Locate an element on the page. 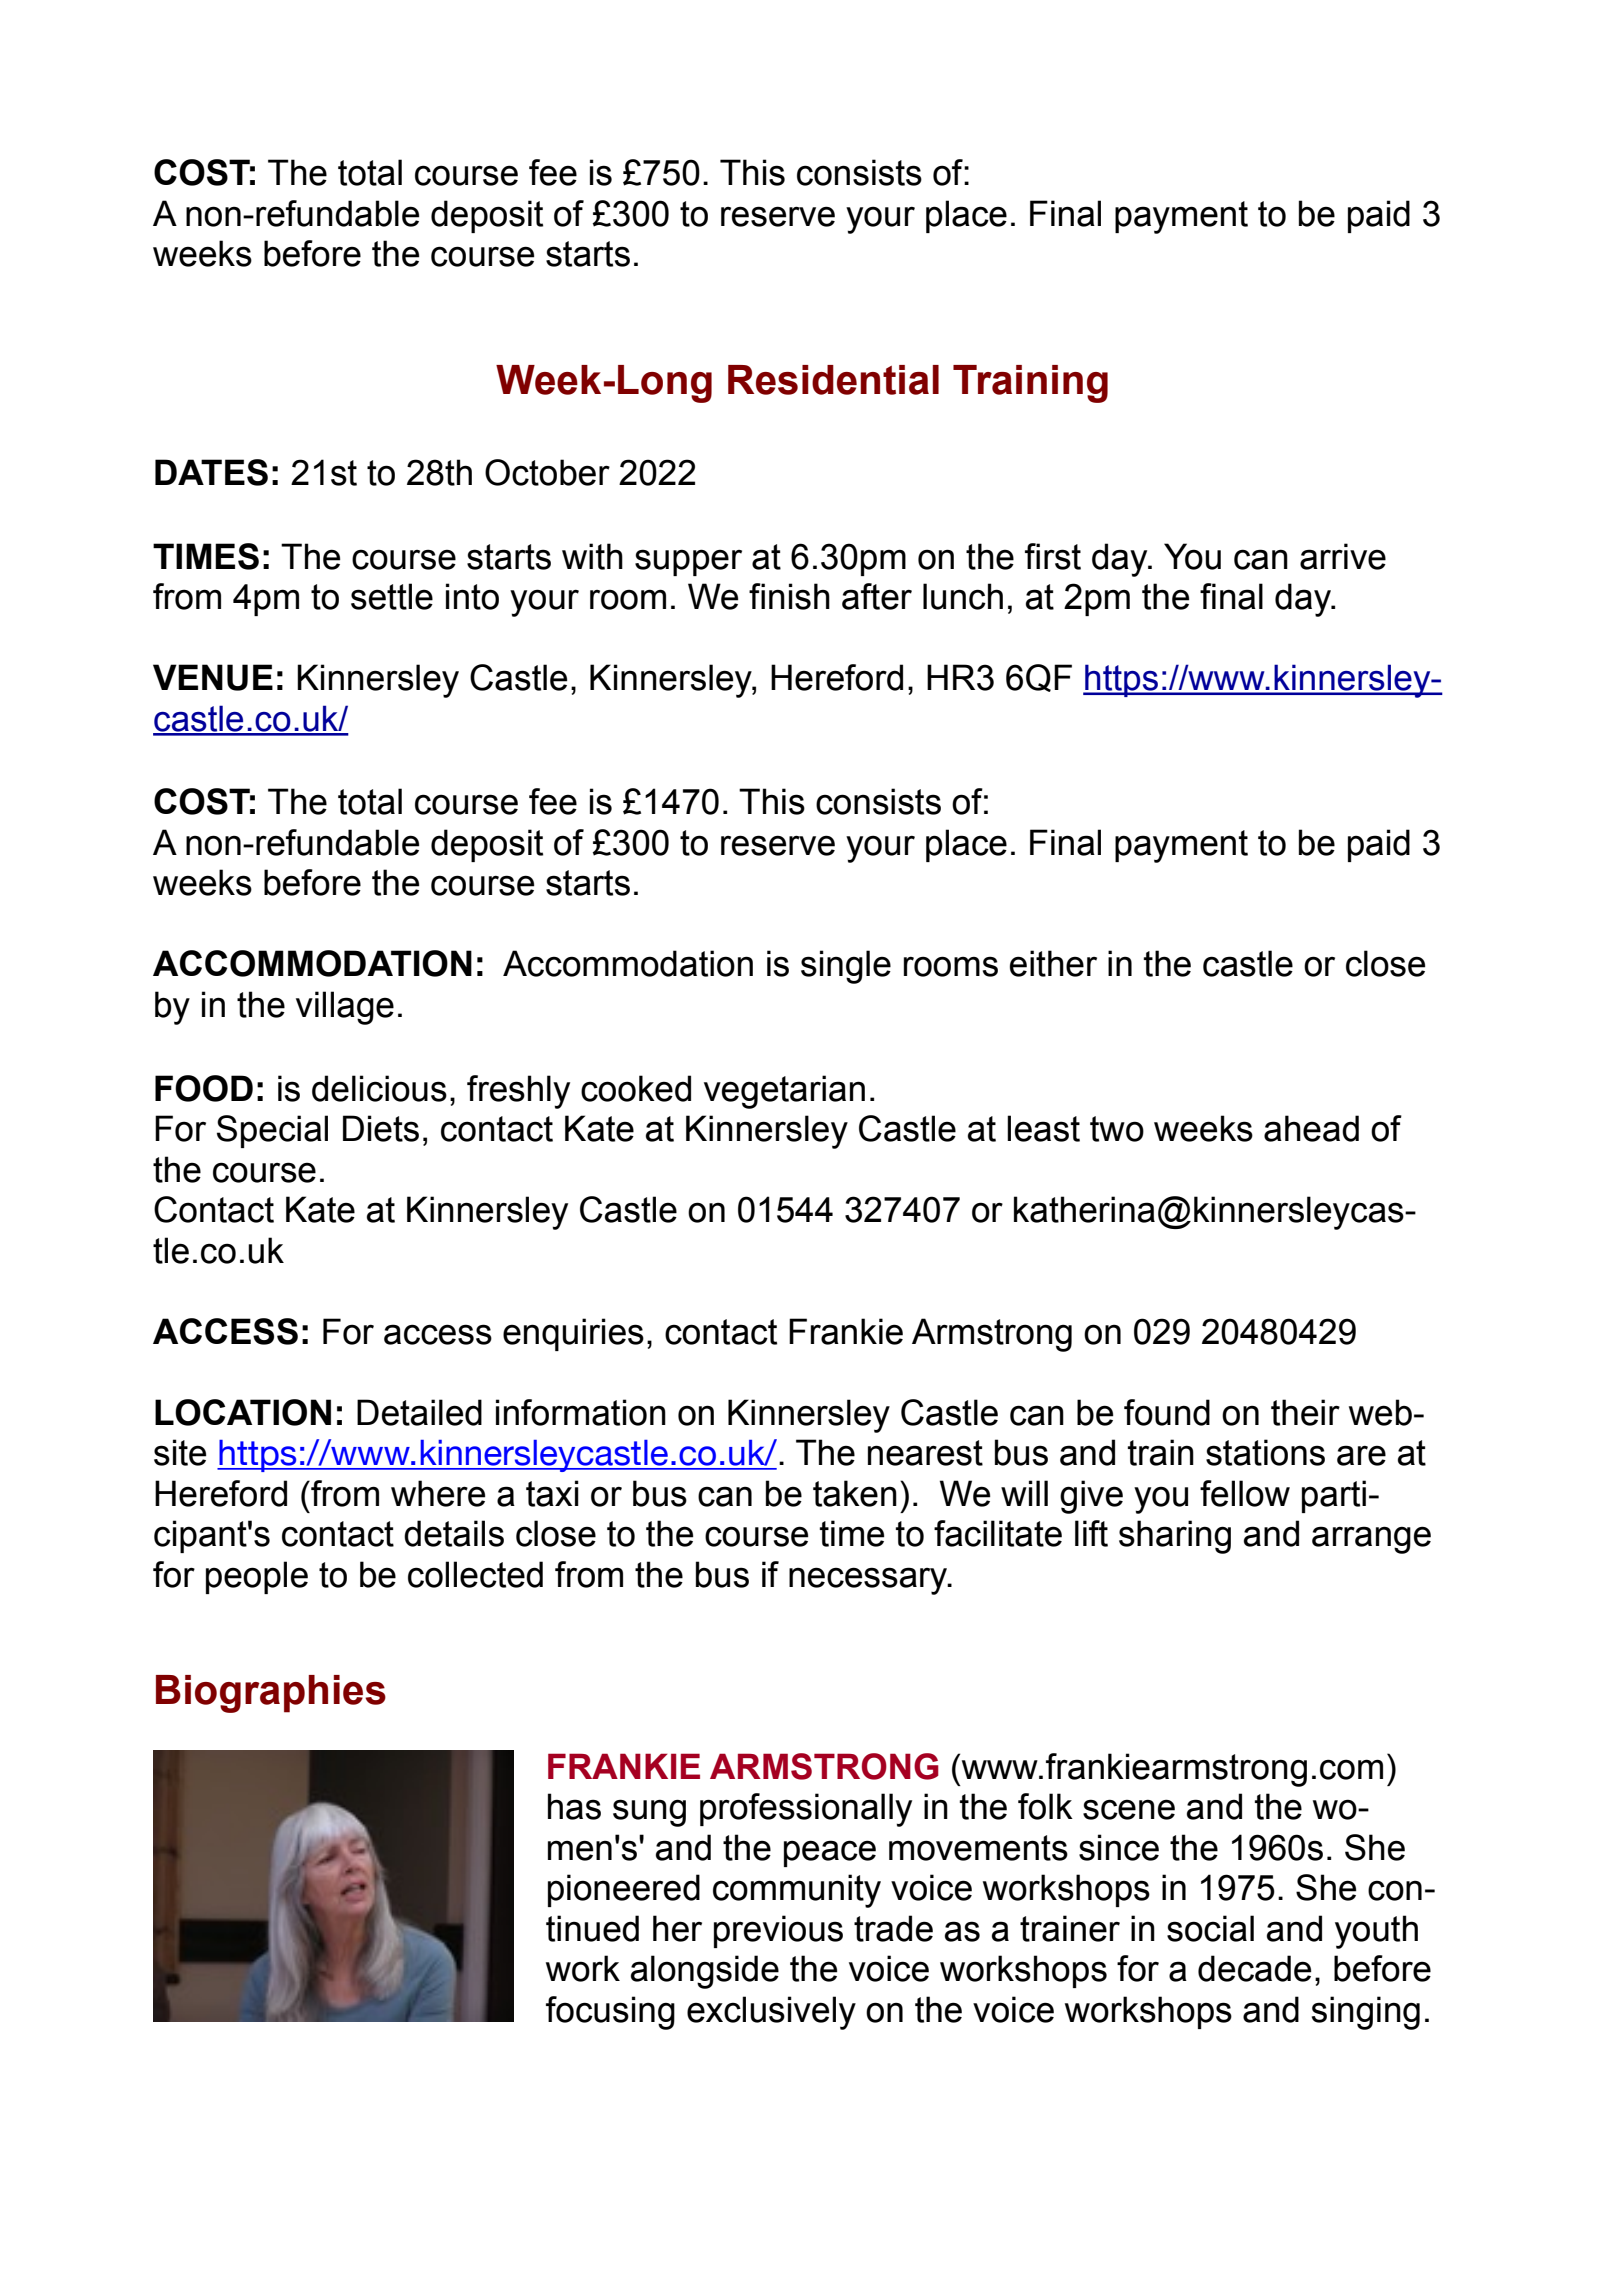  decade is located at coordinates (1254, 1968).
